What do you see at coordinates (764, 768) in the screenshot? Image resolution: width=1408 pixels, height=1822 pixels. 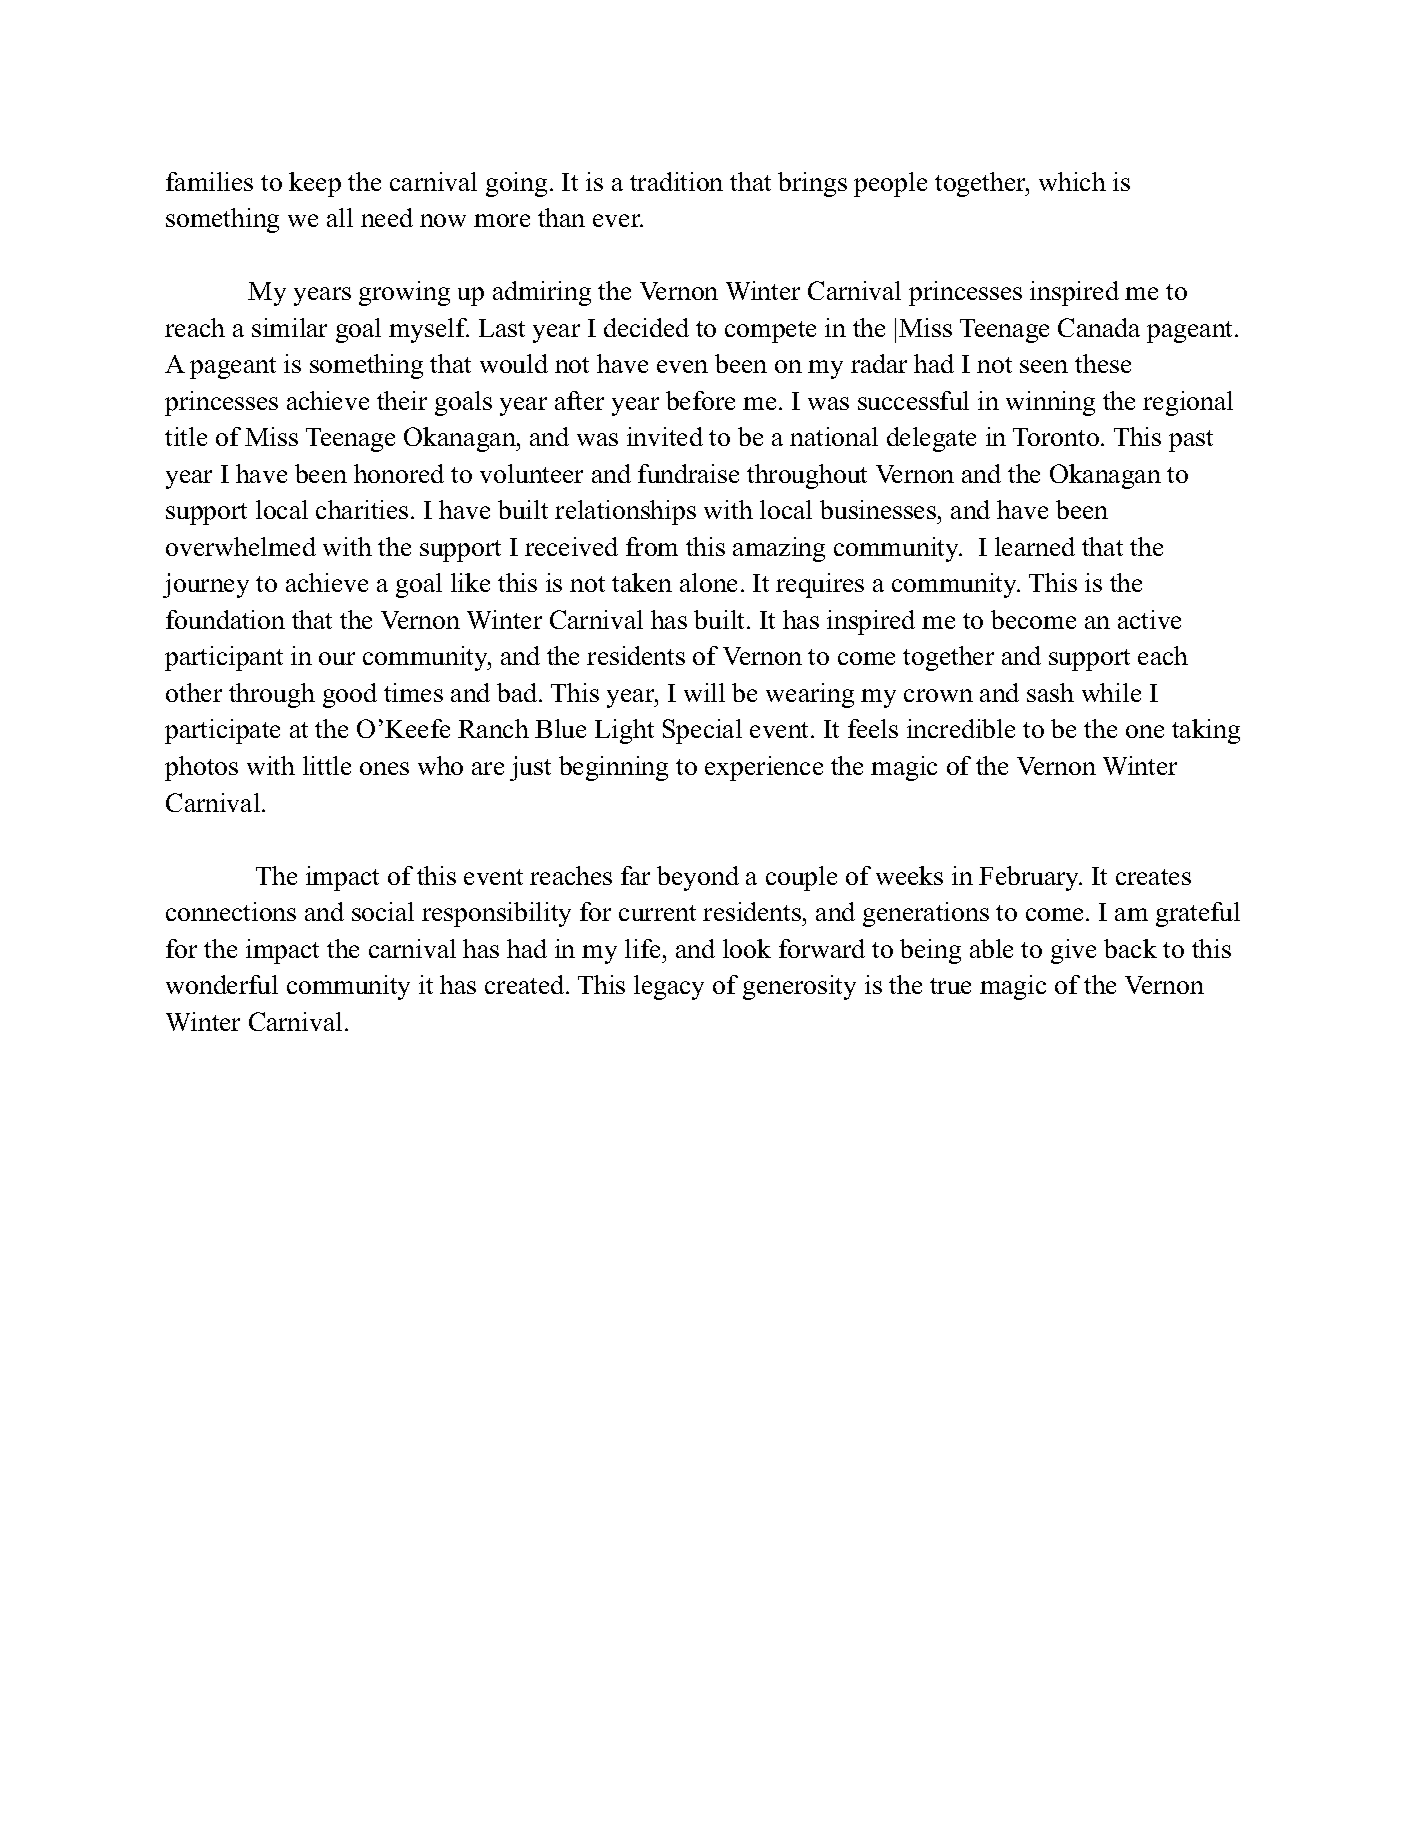 I see `experience` at bounding box center [764, 768].
